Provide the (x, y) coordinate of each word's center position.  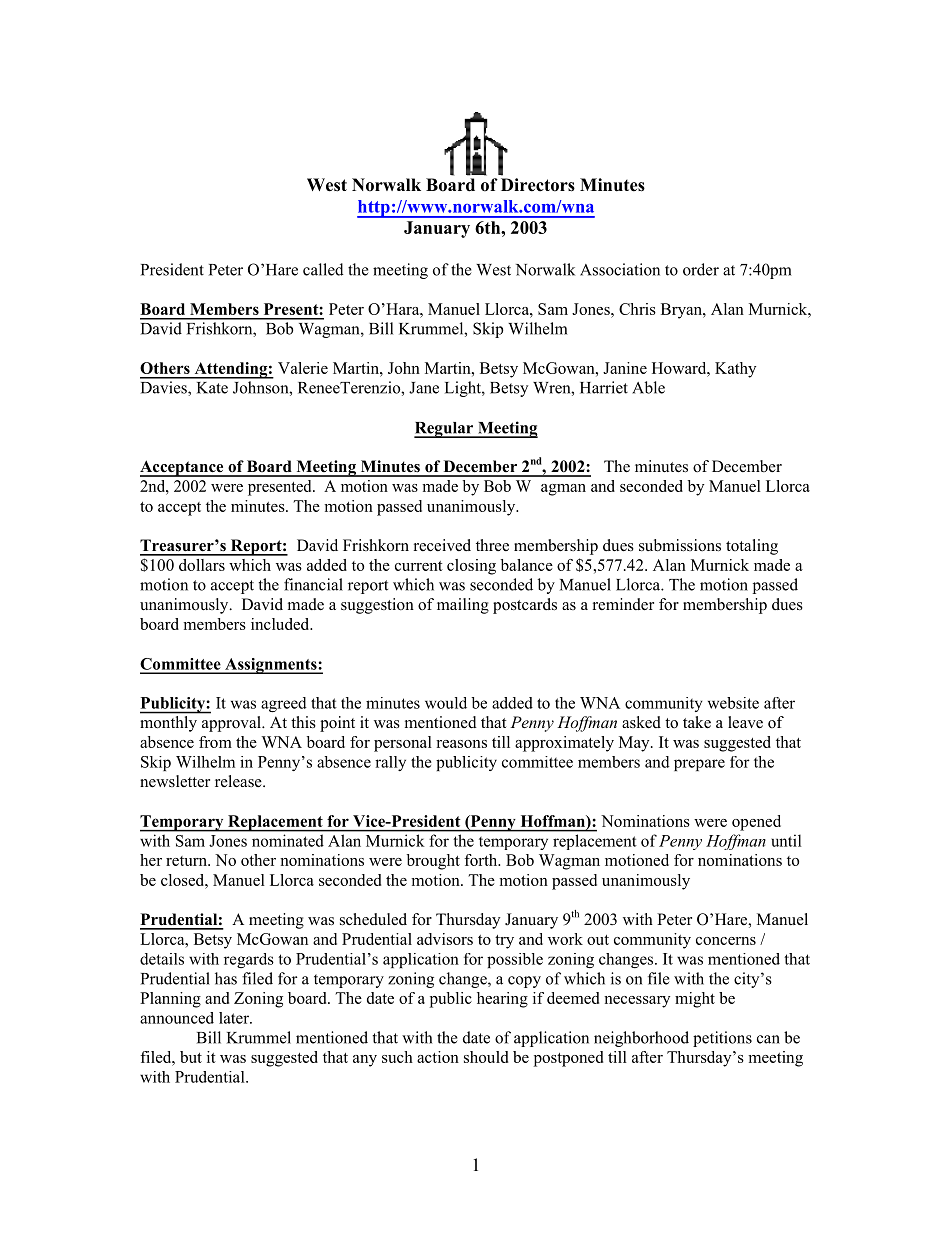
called (323, 269)
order (701, 269)
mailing (463, 606)
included (281, 624)
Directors (538, 185)
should (486, 1057)
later (235, 1018)
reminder (623, 604)
